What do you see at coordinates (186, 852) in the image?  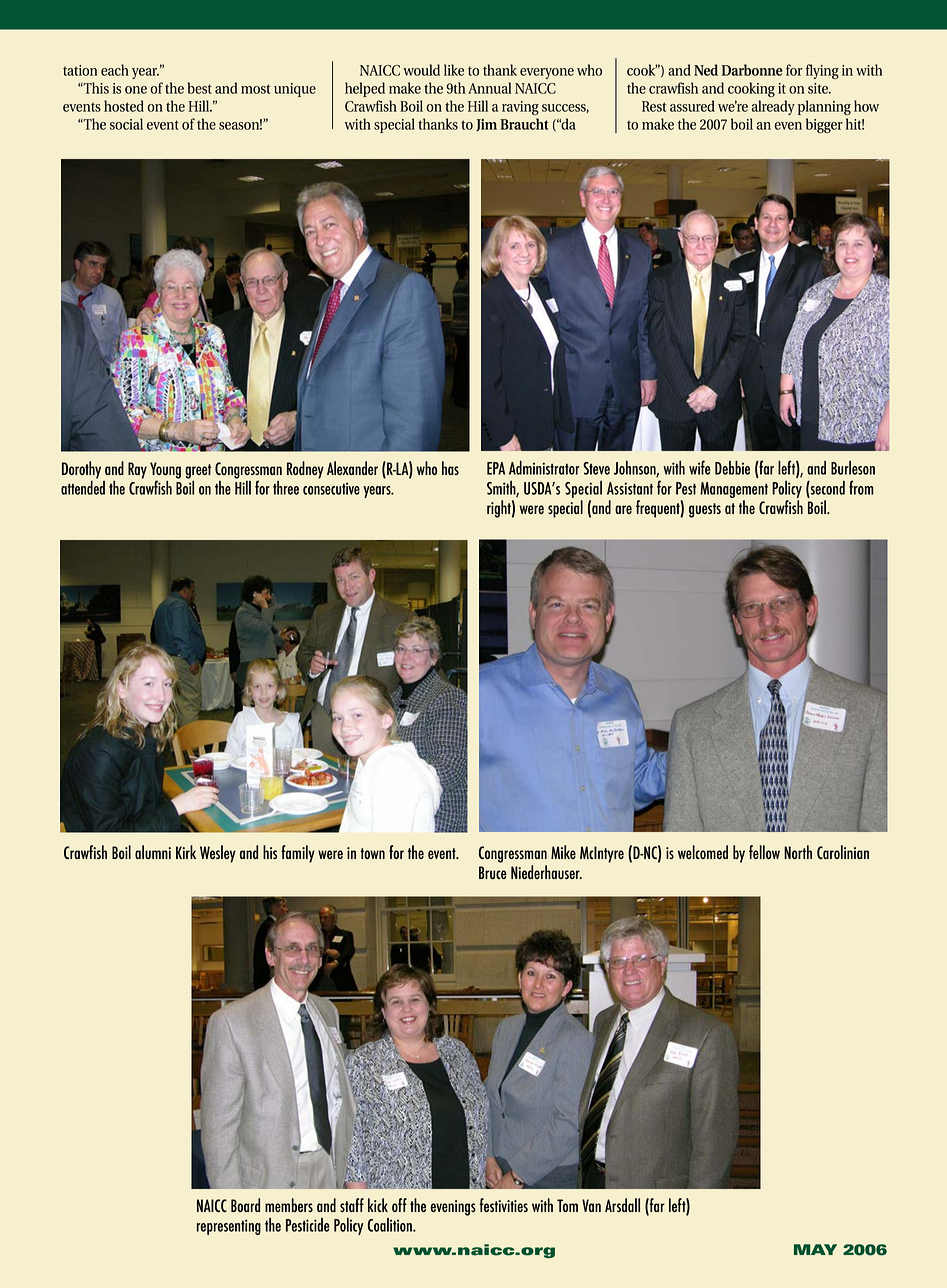 I see `Kirk` at bounding box center [186, 852].
